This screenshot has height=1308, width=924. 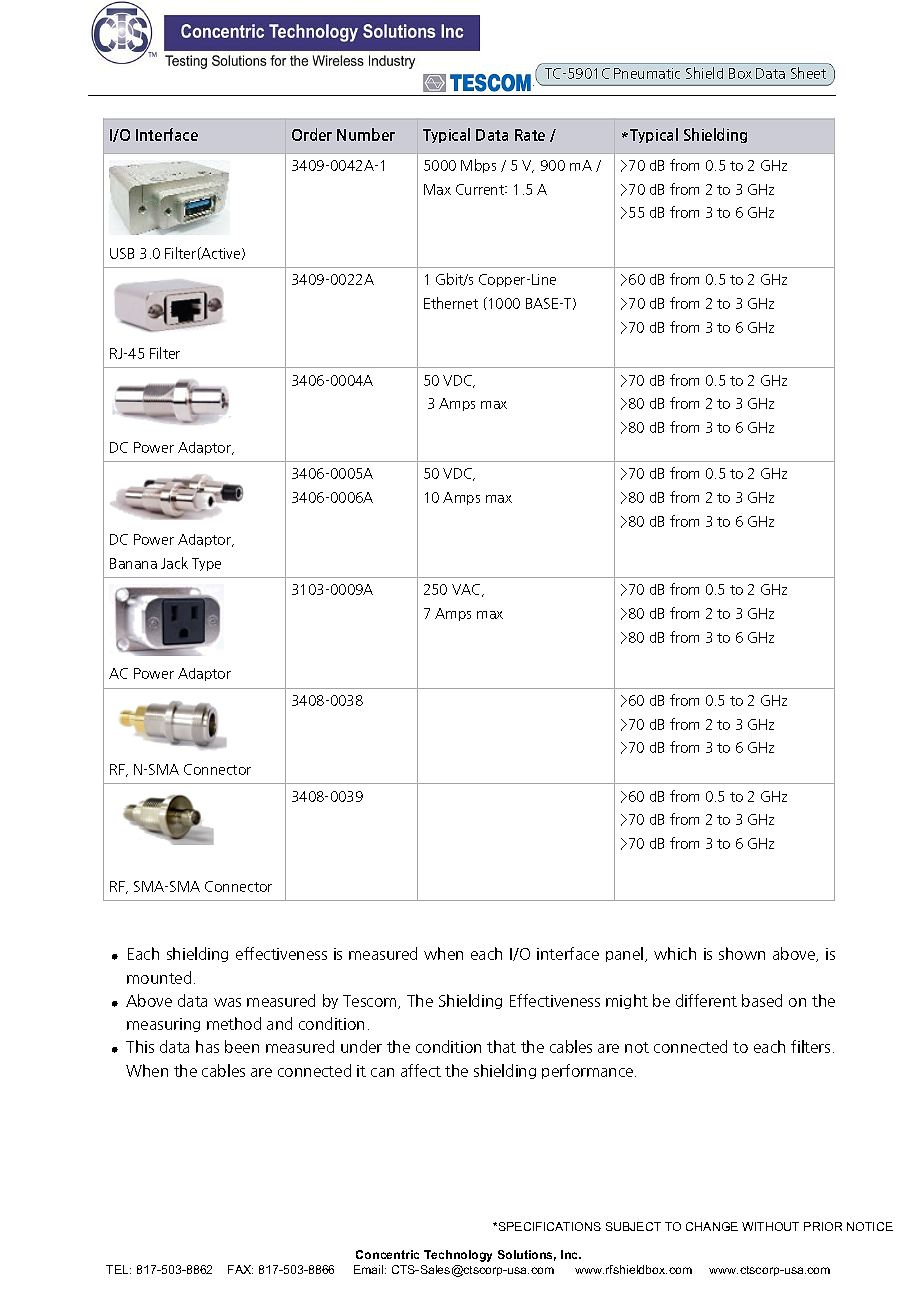 What do you see at coordinates (240, 1269) in the screenshot?
I see `FAX` at bounding box center [240, 1269].
